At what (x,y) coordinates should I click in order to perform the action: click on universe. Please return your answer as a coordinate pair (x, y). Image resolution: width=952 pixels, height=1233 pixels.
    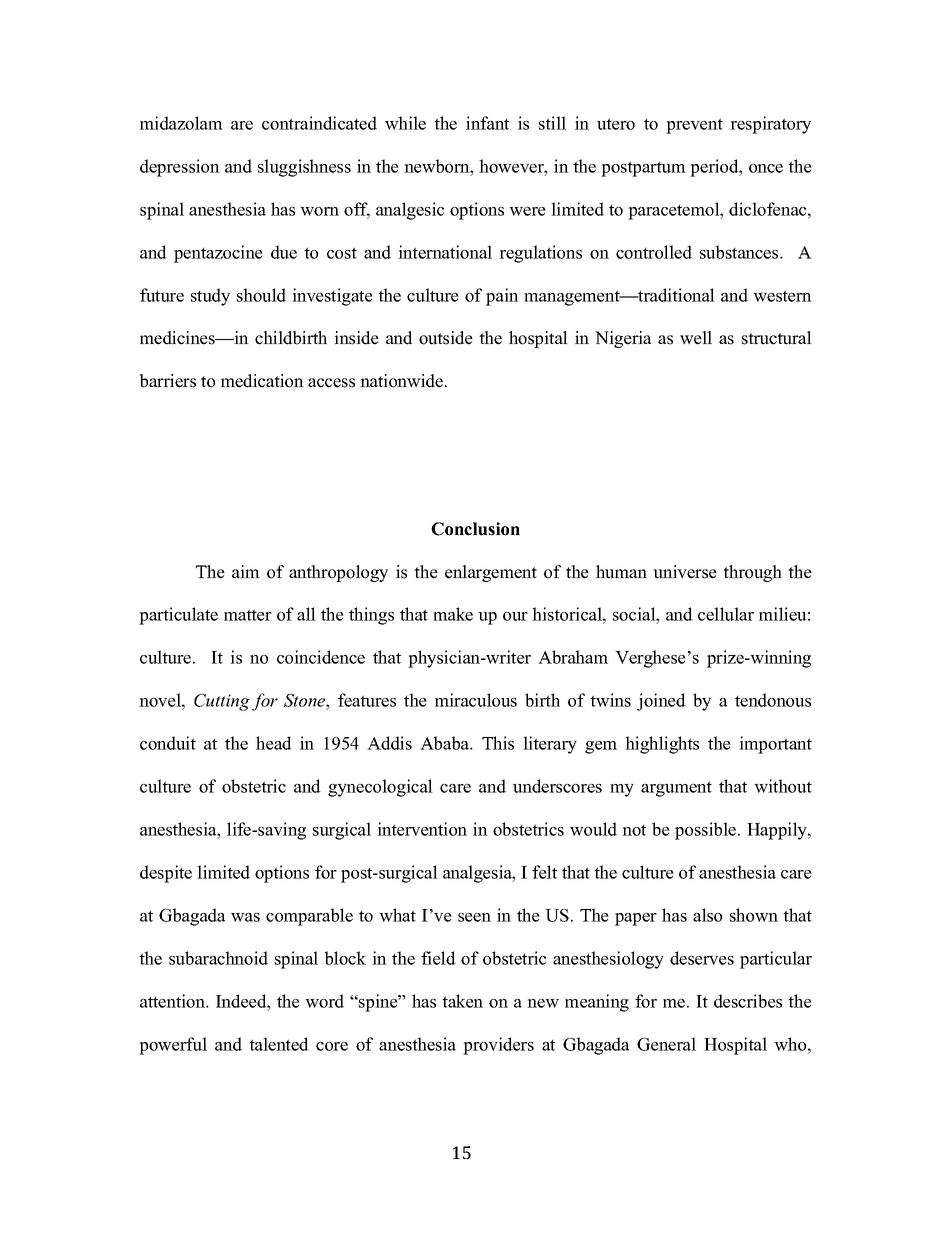
    Looking at the image, I should click on (685, 572).
